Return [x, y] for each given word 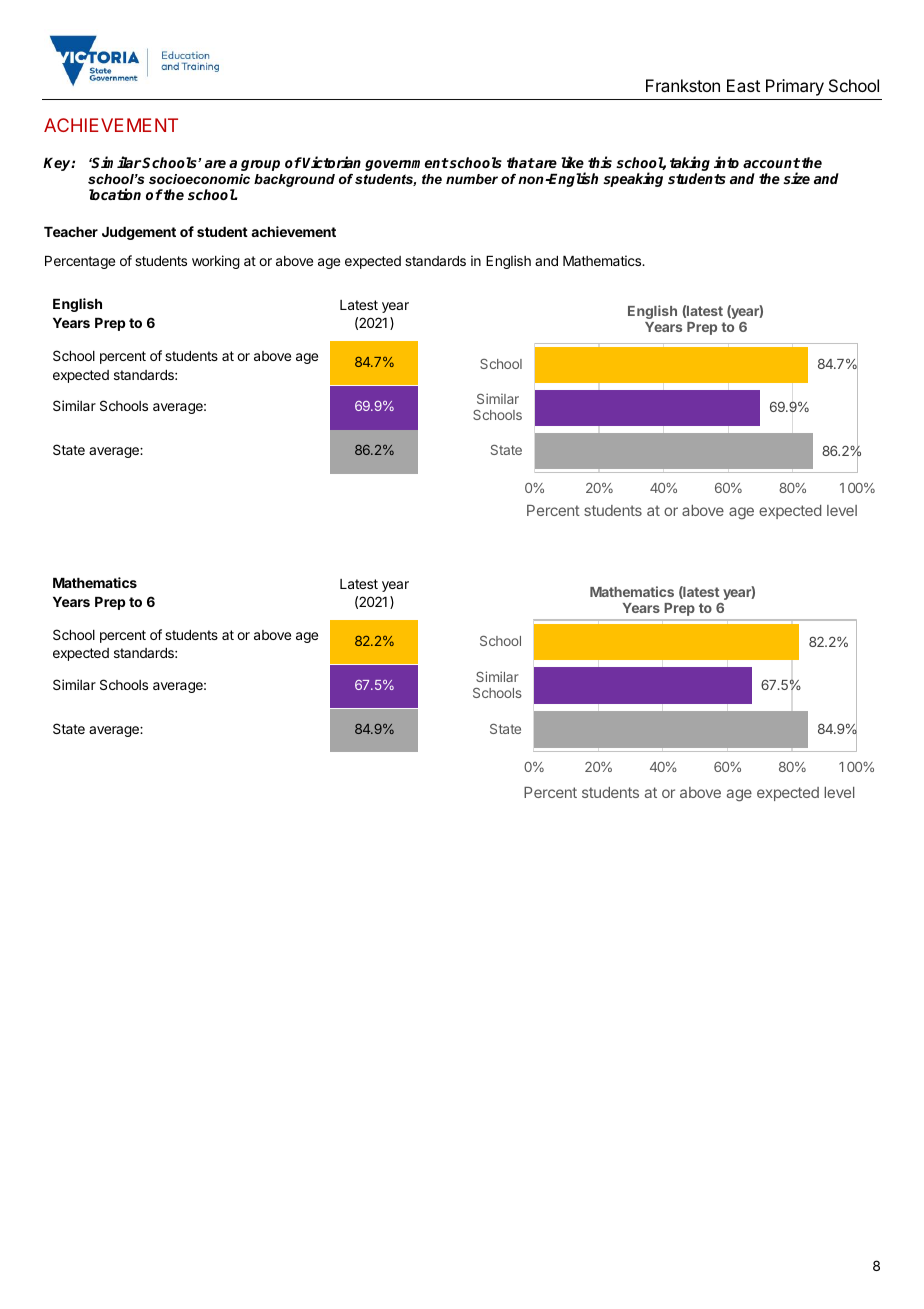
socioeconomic [199, 179]
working [216, 262]
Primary [795, 87]
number [472, 179]
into [726, 162]
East [743, 85]
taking [690, 165]
